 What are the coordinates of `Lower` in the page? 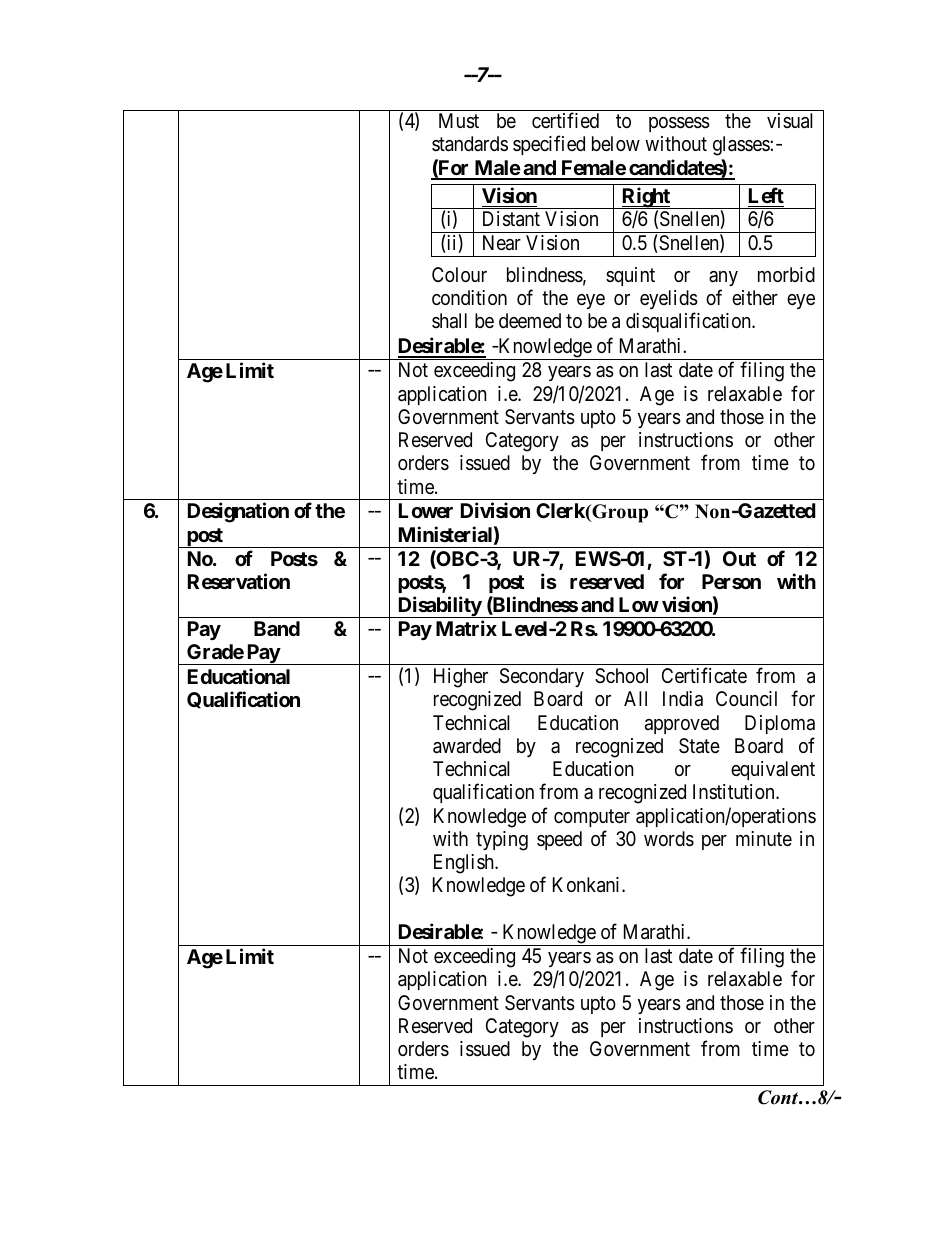 It's located at (426, 510).
